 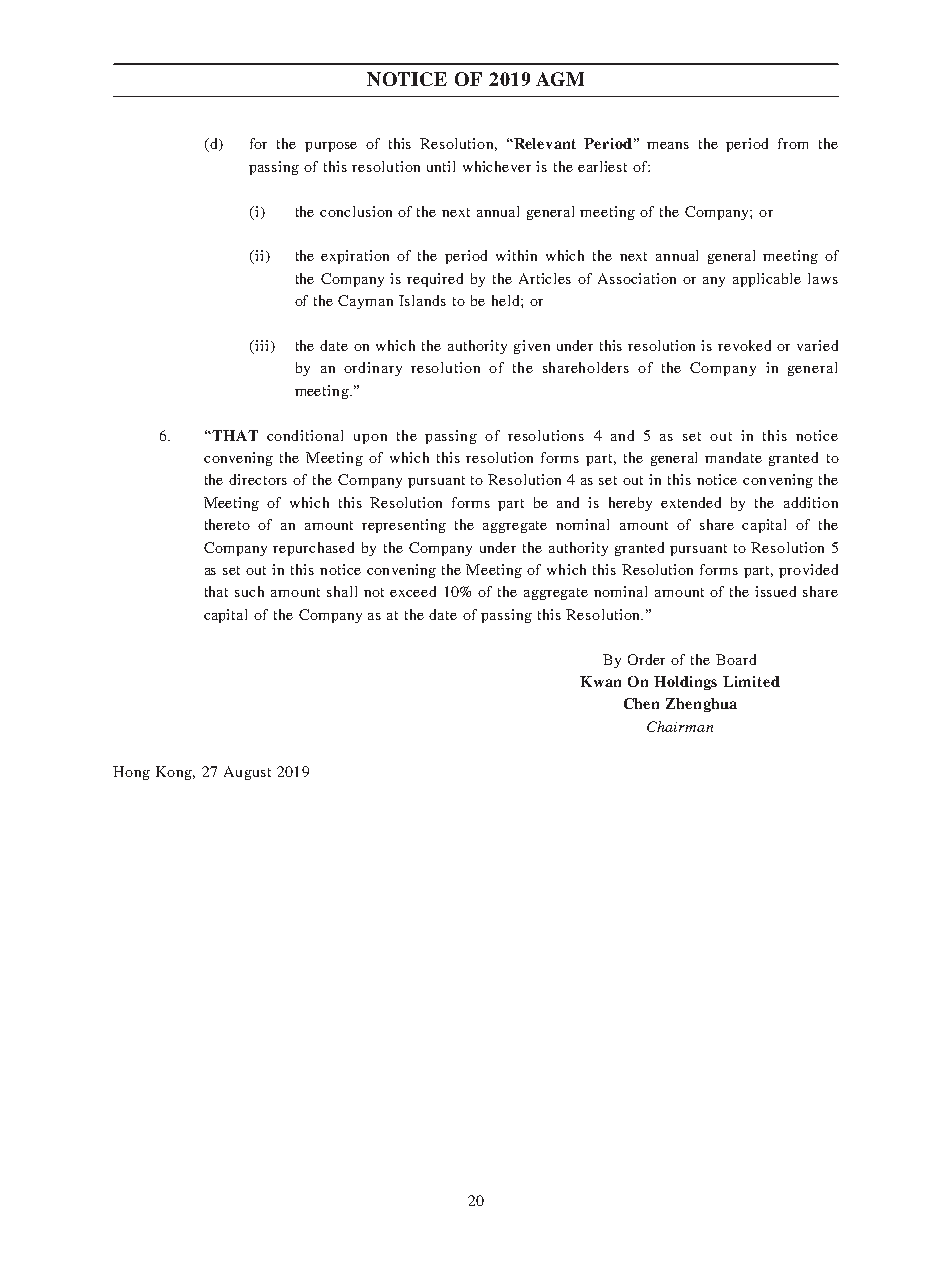 I want to click on revoked, so click(x=744, y=345).
